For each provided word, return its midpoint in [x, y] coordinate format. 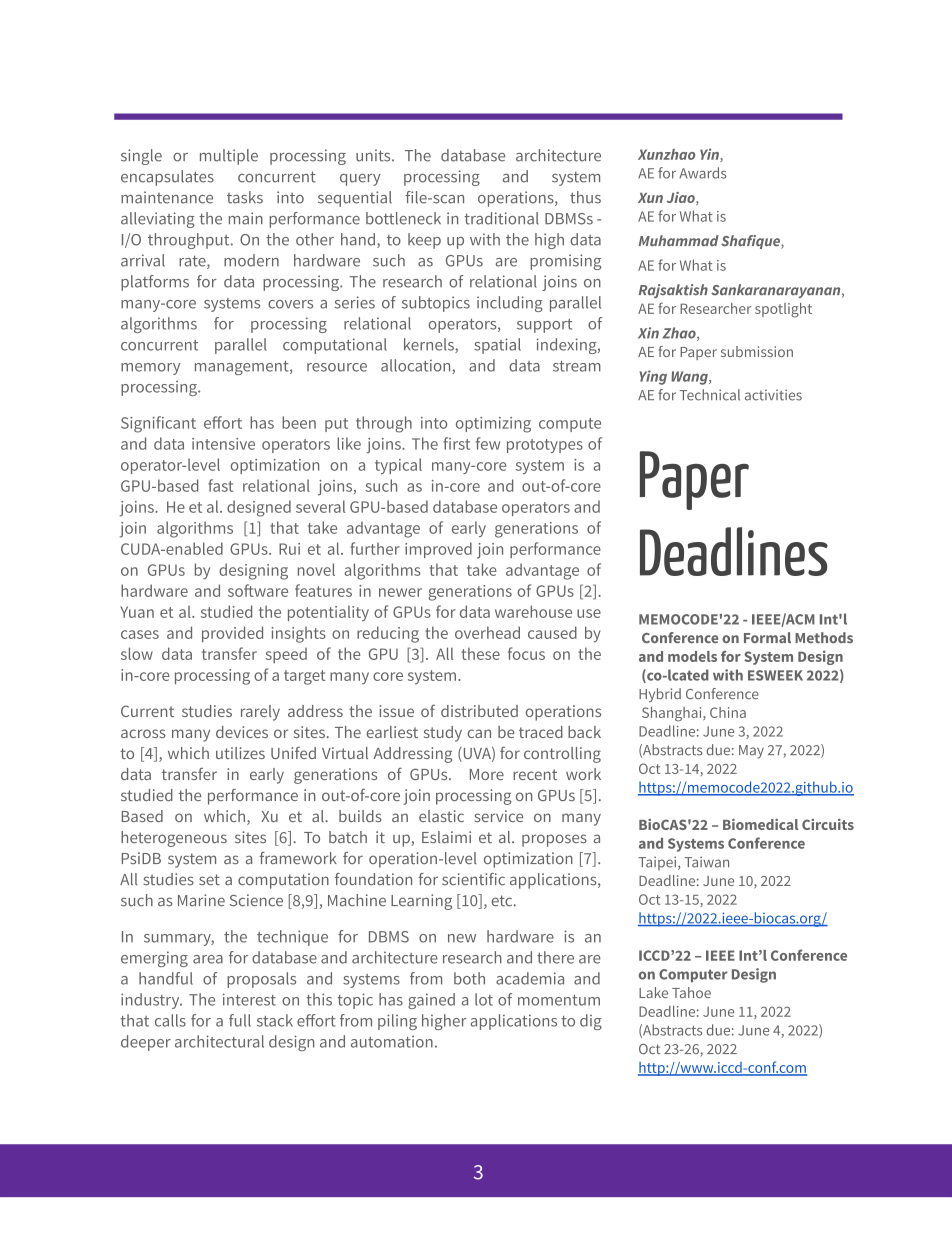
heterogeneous [174, 839]
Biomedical [760, 824]
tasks [245, 197]
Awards [703, 173]
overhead [487, 632]
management [243, 368]
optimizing [493, 425]
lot [484, 999]
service [499, 816]
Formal [767, 637]
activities [773, 395]
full [240, 1020]
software [258, 590]
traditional [501, 218]
